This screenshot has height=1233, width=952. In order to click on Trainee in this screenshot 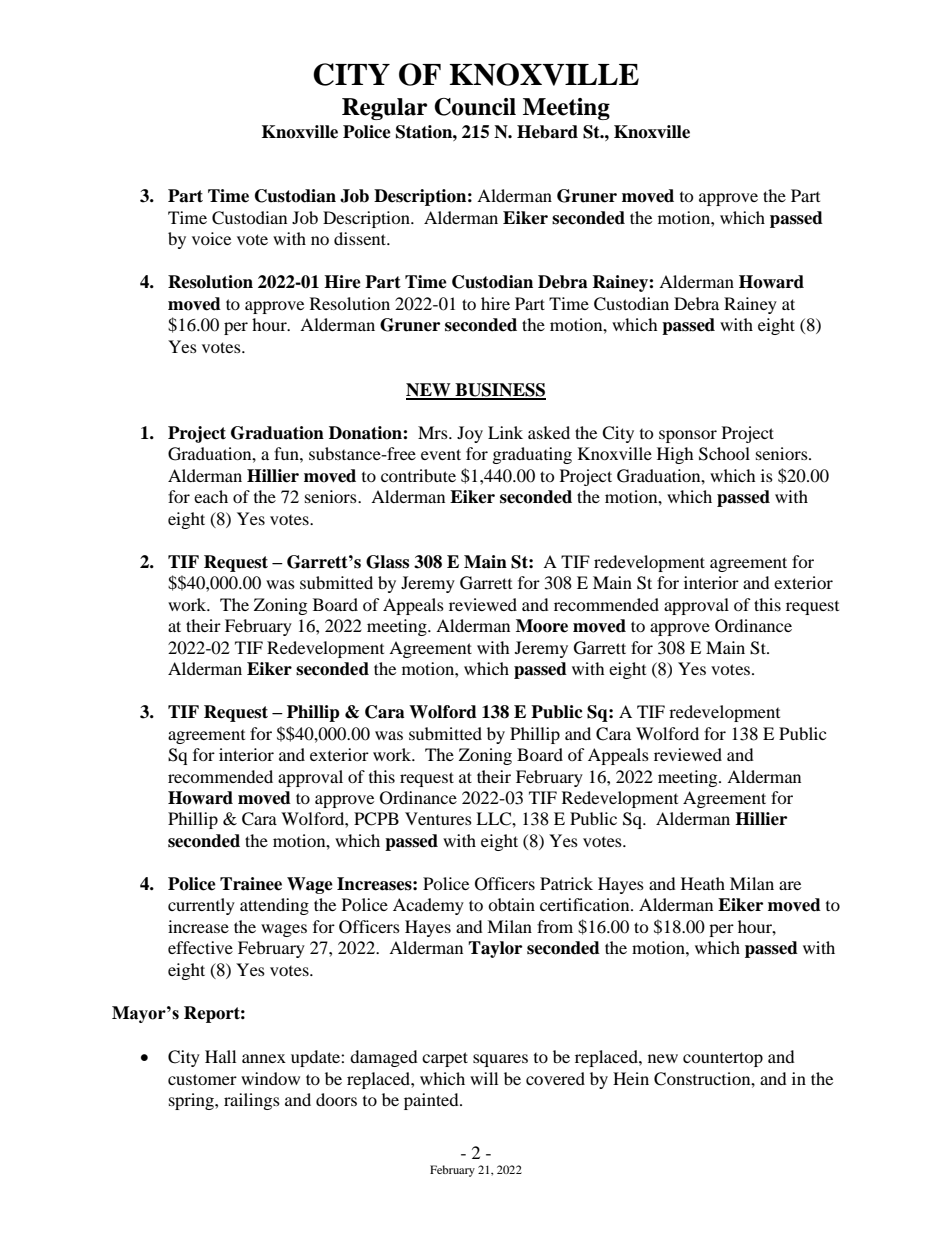, I will do `click(251, 884)`.
